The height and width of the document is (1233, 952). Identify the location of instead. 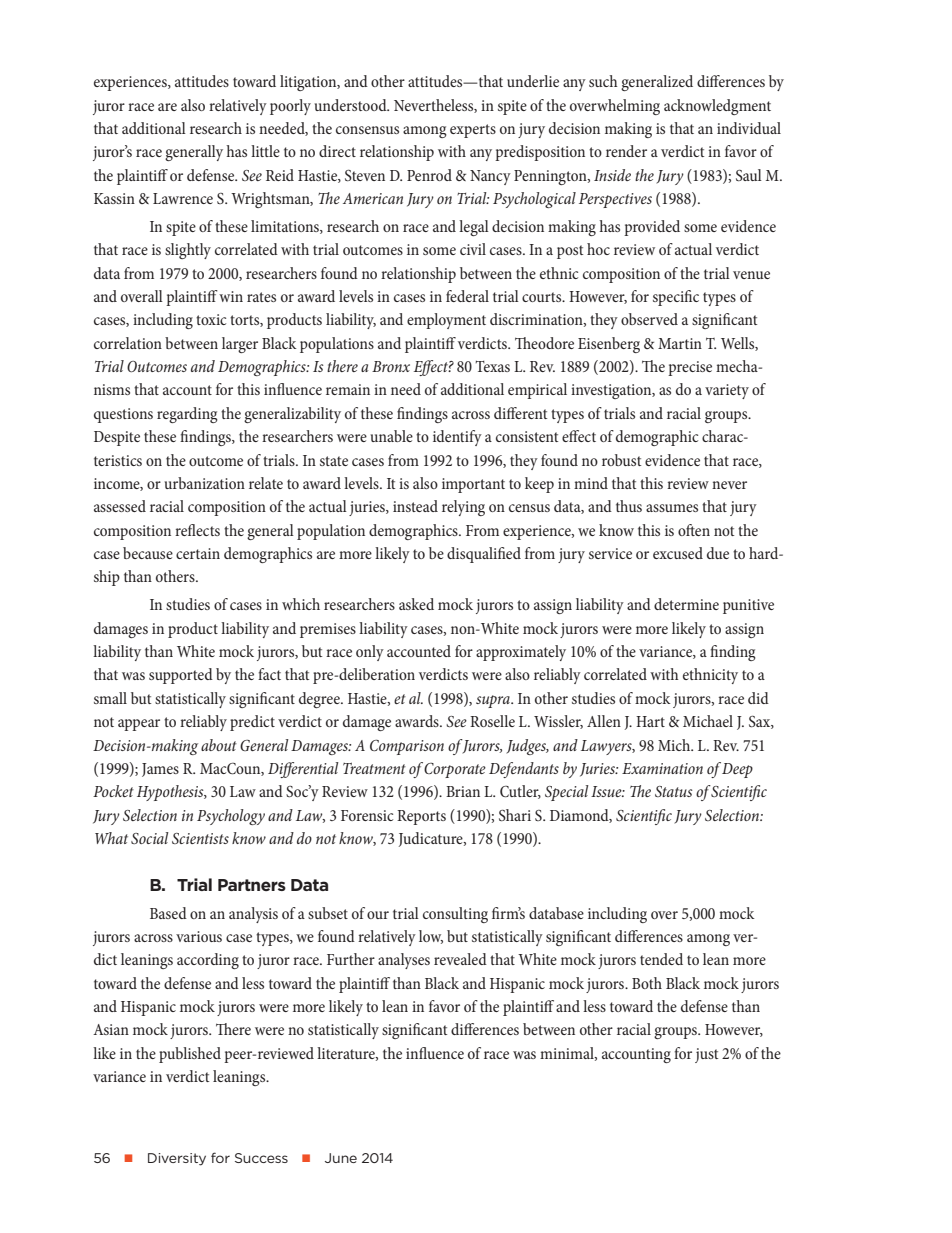
(415, 506).
